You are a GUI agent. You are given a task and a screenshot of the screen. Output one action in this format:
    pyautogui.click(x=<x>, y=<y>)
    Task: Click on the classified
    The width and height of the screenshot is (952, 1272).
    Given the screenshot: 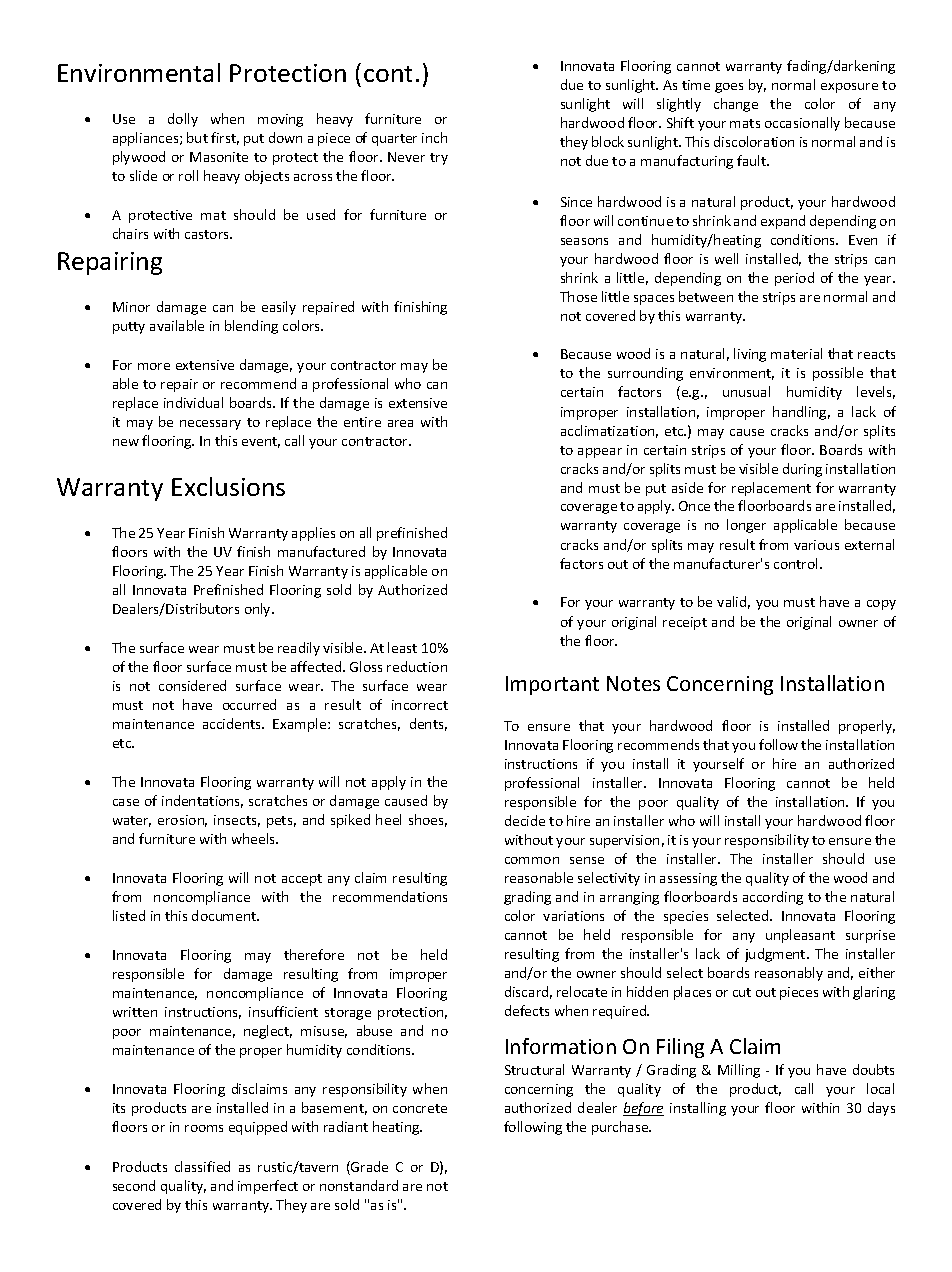 What is the action you would take?
    pyautogui.click(x=202, y=1166)
